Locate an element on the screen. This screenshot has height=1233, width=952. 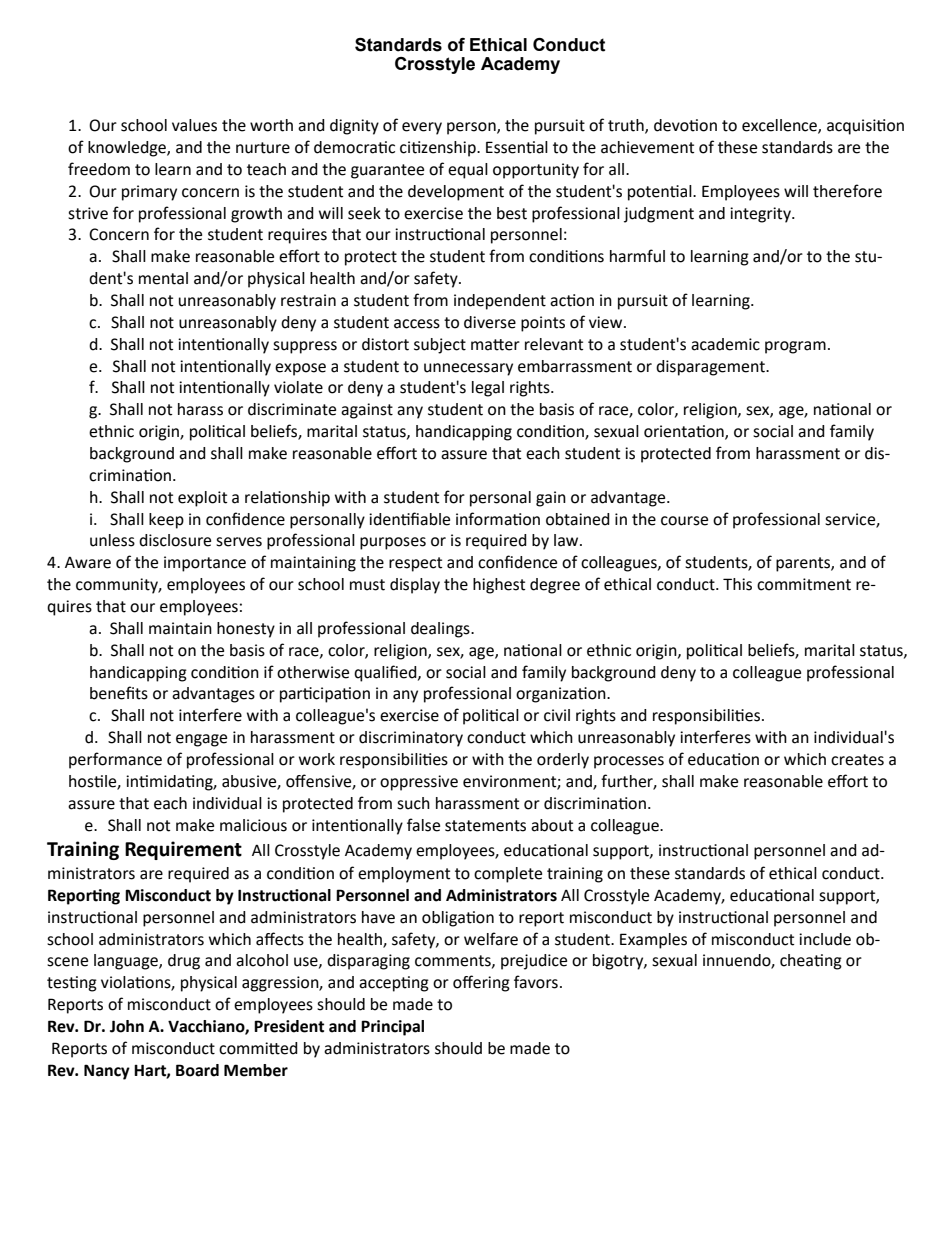
exploit is located at coordinates (202, 499).
